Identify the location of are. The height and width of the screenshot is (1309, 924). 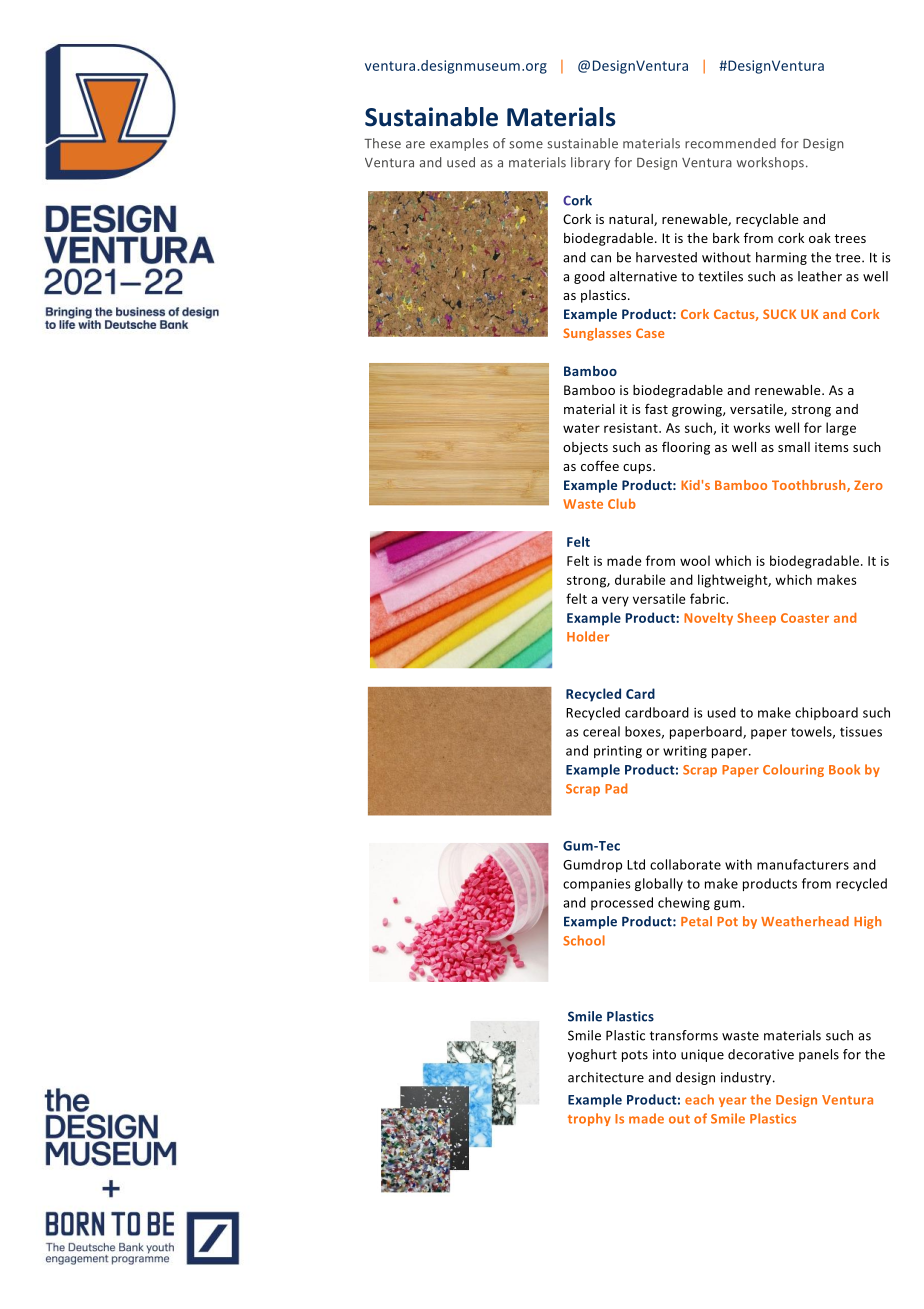
(415, 145).
